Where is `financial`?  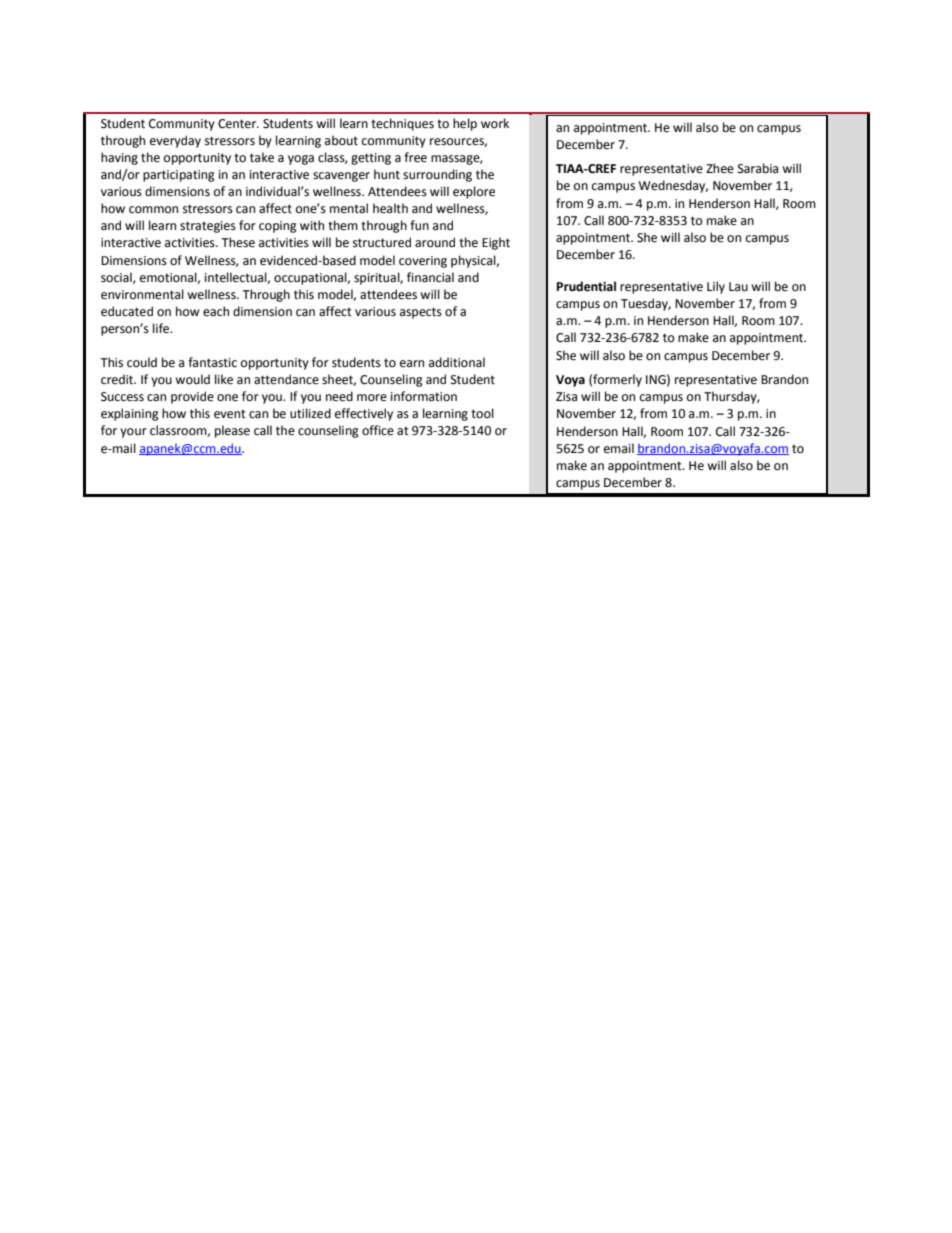
financial is located at coordinates (430, 277).
